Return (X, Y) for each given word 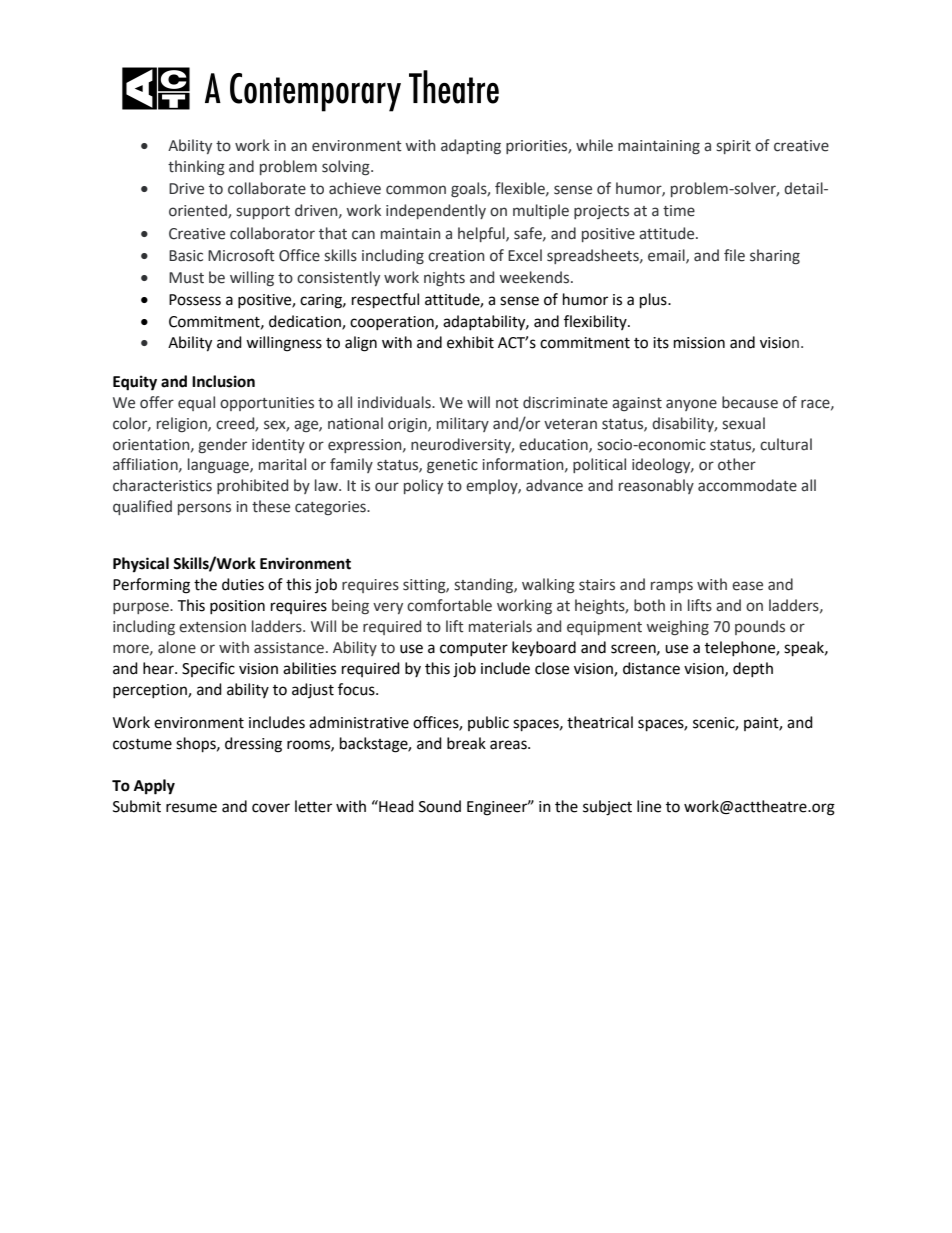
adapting (471, 146)
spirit (733, 147)
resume (191, 808)
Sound (440, 806)
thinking (196, 167)
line (649, 806)
